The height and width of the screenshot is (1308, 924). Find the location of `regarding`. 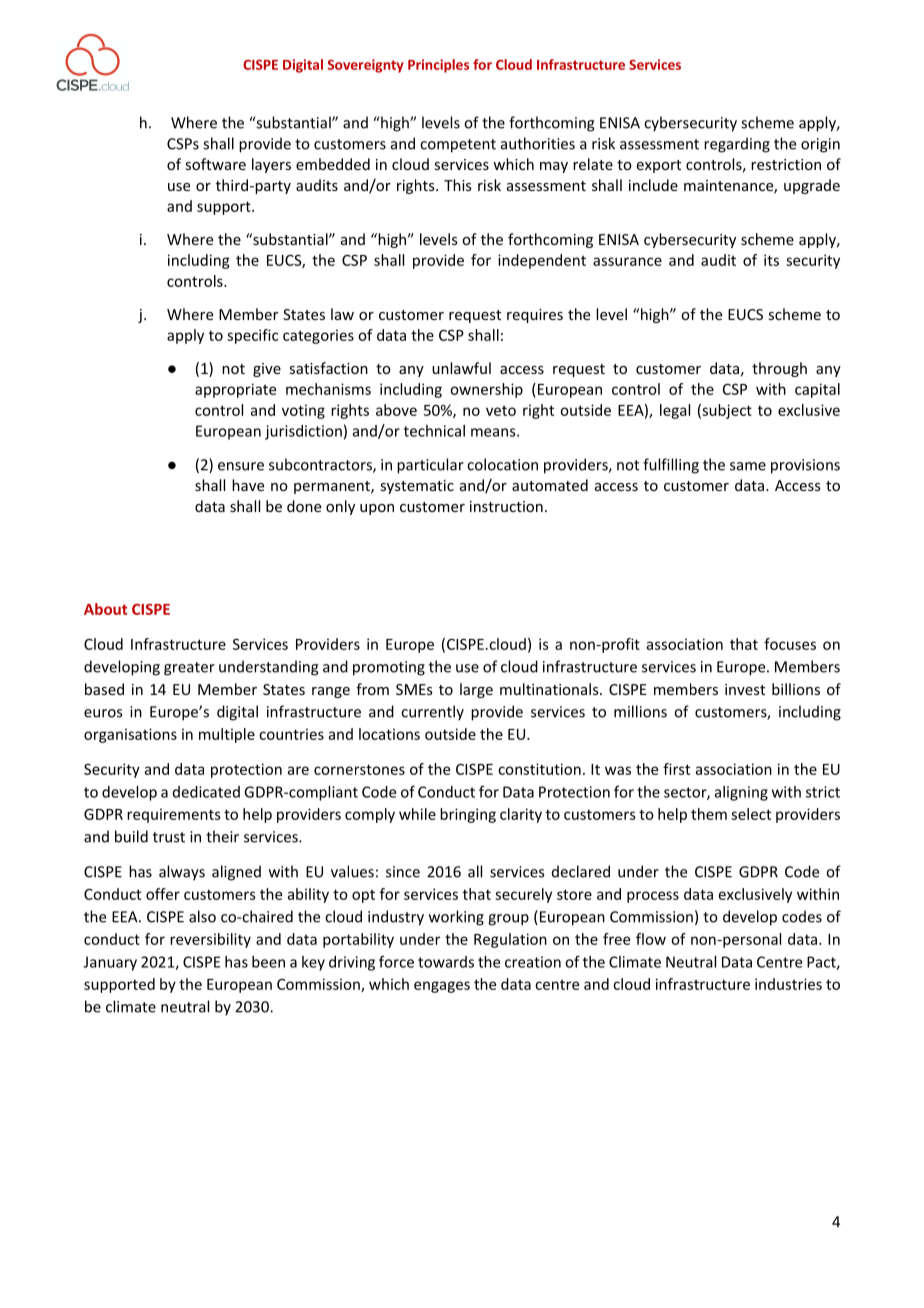

regarding is located at coordinates (737, 145).
